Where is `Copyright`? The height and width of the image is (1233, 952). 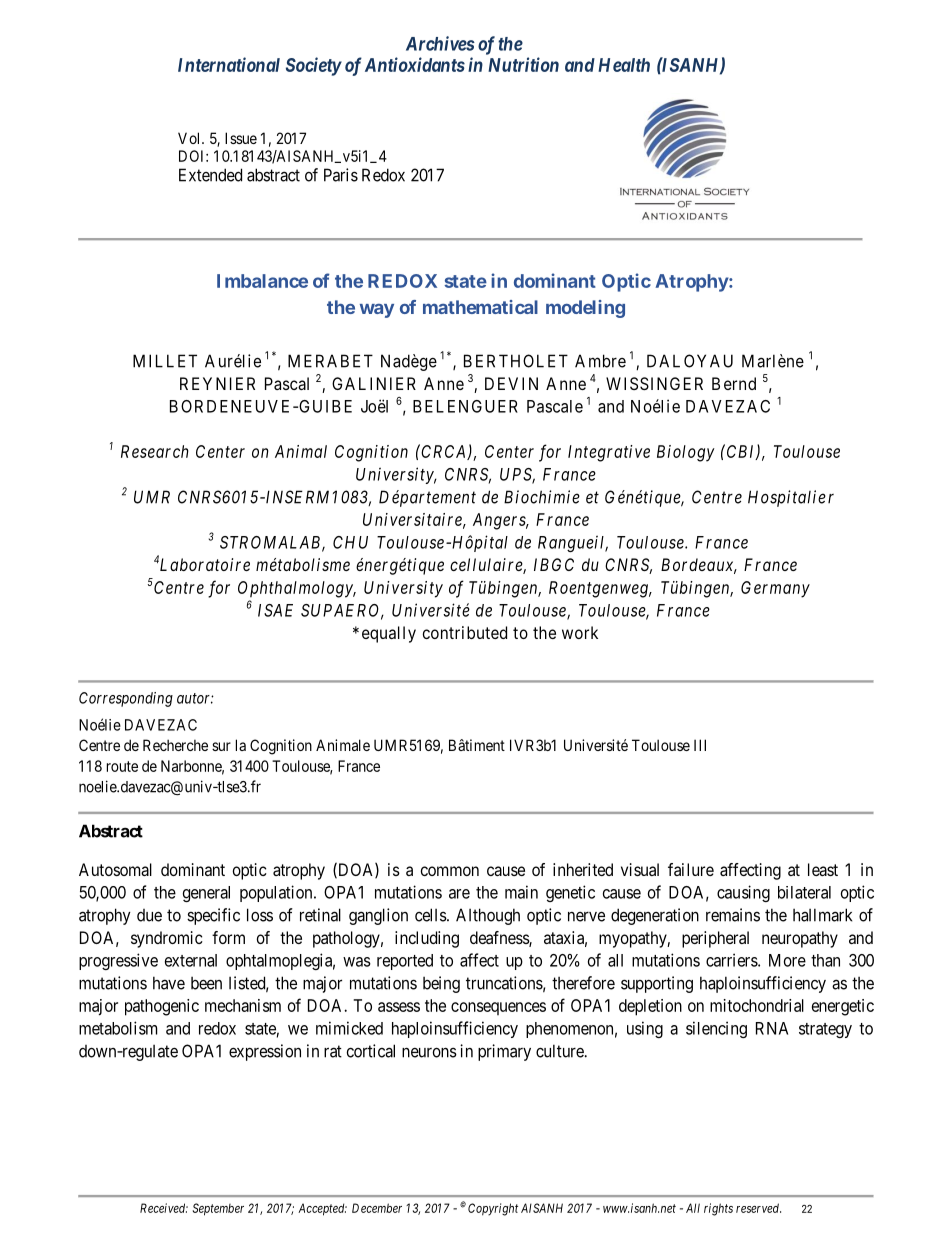 Copyright is located at coordinates (493, 1209).
